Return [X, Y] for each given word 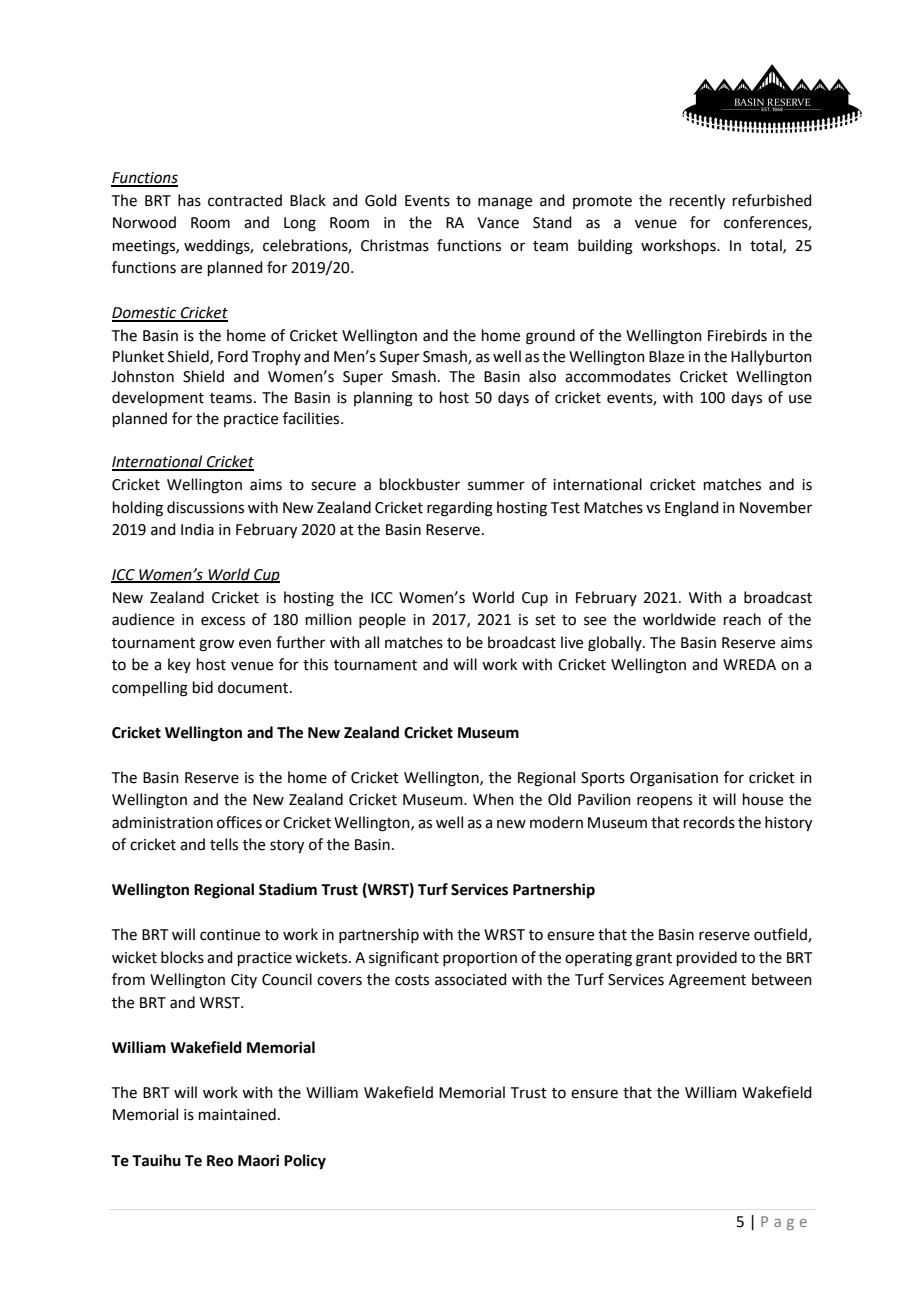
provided [707, 958]
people [382, 620]
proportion [480, 959]
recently [697, 202]
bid [203, 687]
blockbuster [420, 484]
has [189, 200]
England [692, 509]
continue [230, 935]
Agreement [707, 981]
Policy [305, 1162]
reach [742, 619]
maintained [237, 1114]
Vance [498, 223]
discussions [205, 507]
